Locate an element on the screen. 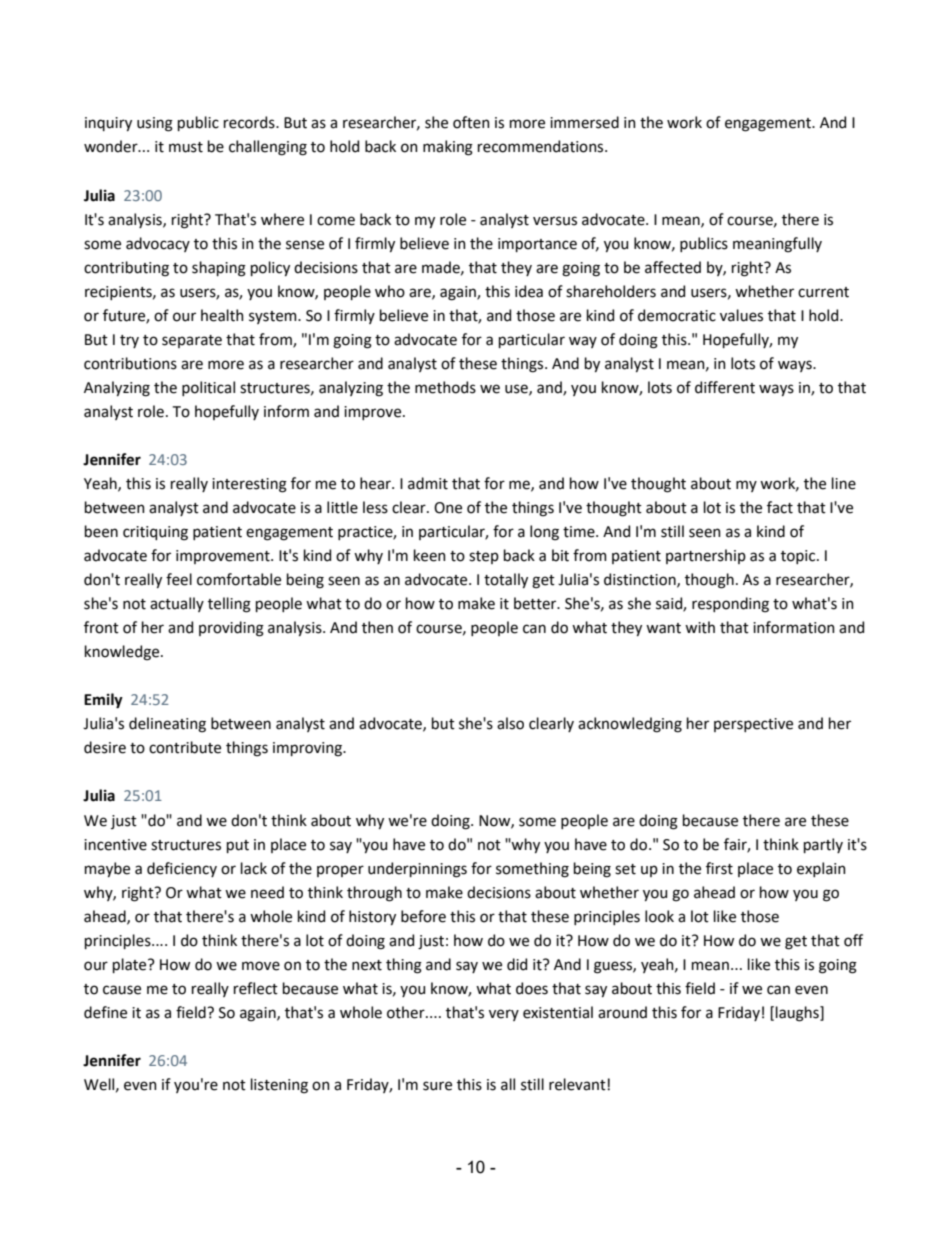 The image size is (952, 1233). sure is located at coordinates (437, 1086).
